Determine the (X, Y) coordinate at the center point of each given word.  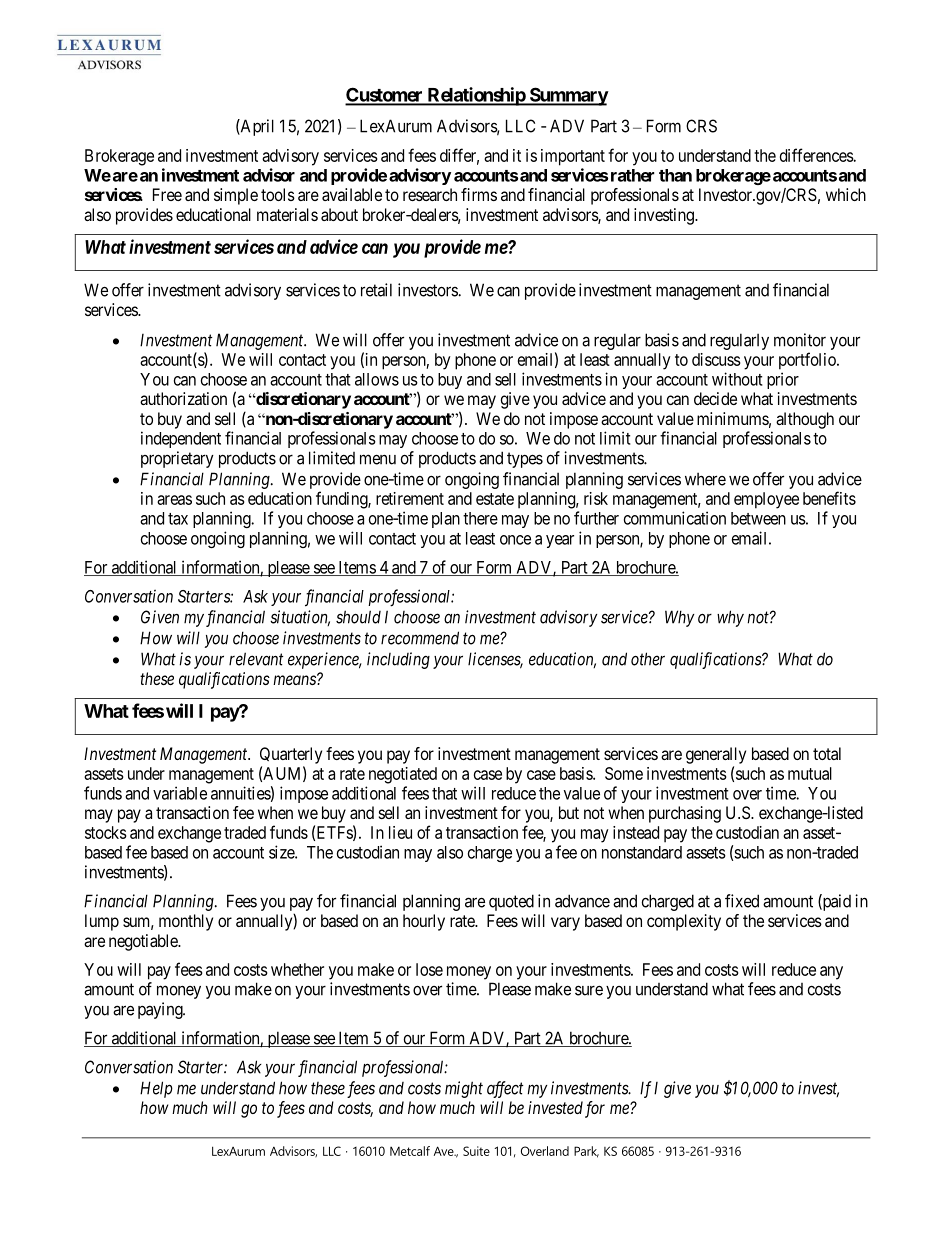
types (525, 460)
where (705, 479)
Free (167, 194)
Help (156, 1089)
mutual (810, 773)
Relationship (476, 96)
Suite (476, 1151)
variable (180, 793)
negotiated (403, 775)
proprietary (177, 459)
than (675, 175)
